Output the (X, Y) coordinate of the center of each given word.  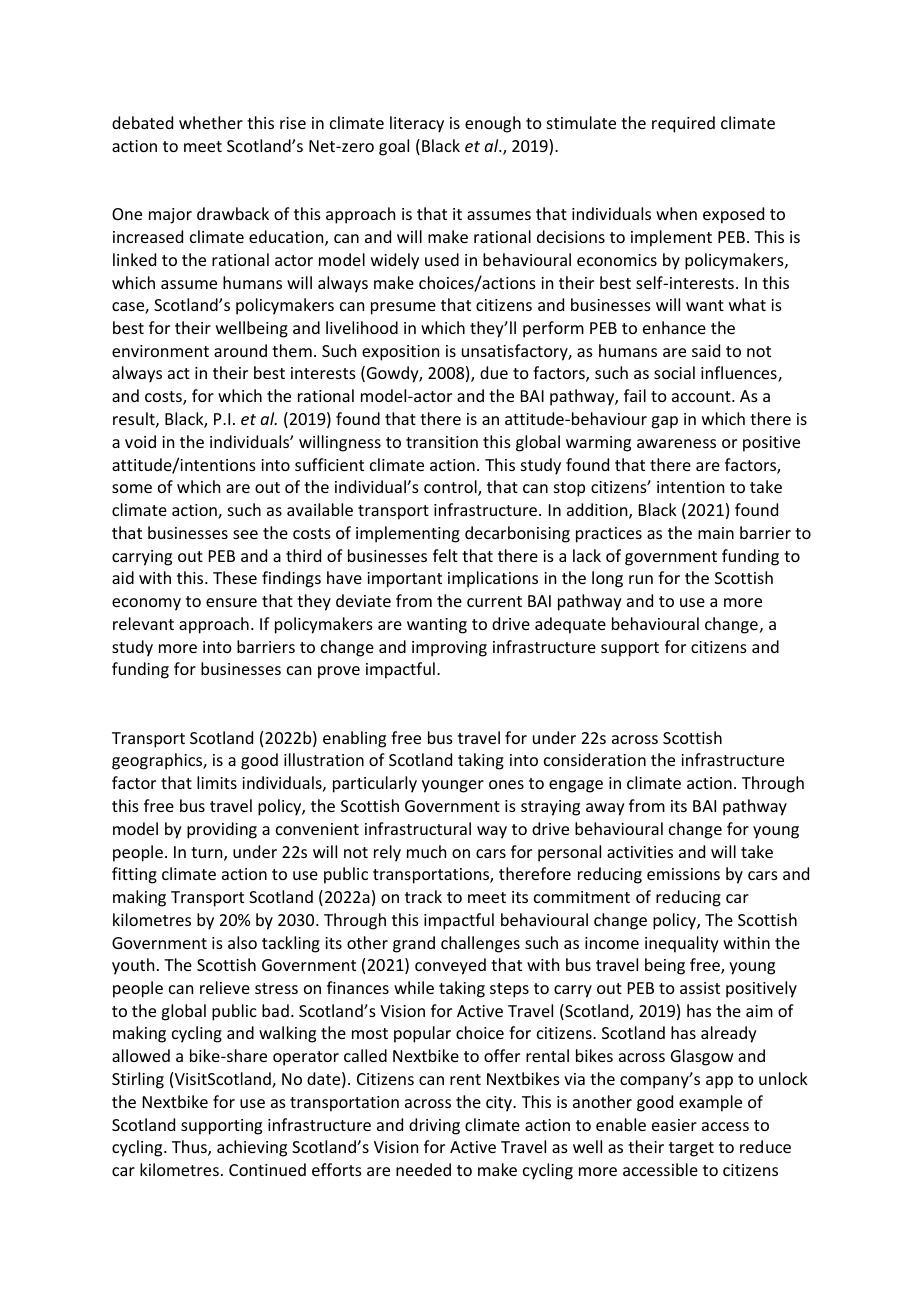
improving (449, 649)
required (683, 124)
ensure (231, 602)
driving (434, 1126)
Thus (190, 1148)
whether (211, 122)
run (641, 579)
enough (493, 124)
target (691, 1149)
